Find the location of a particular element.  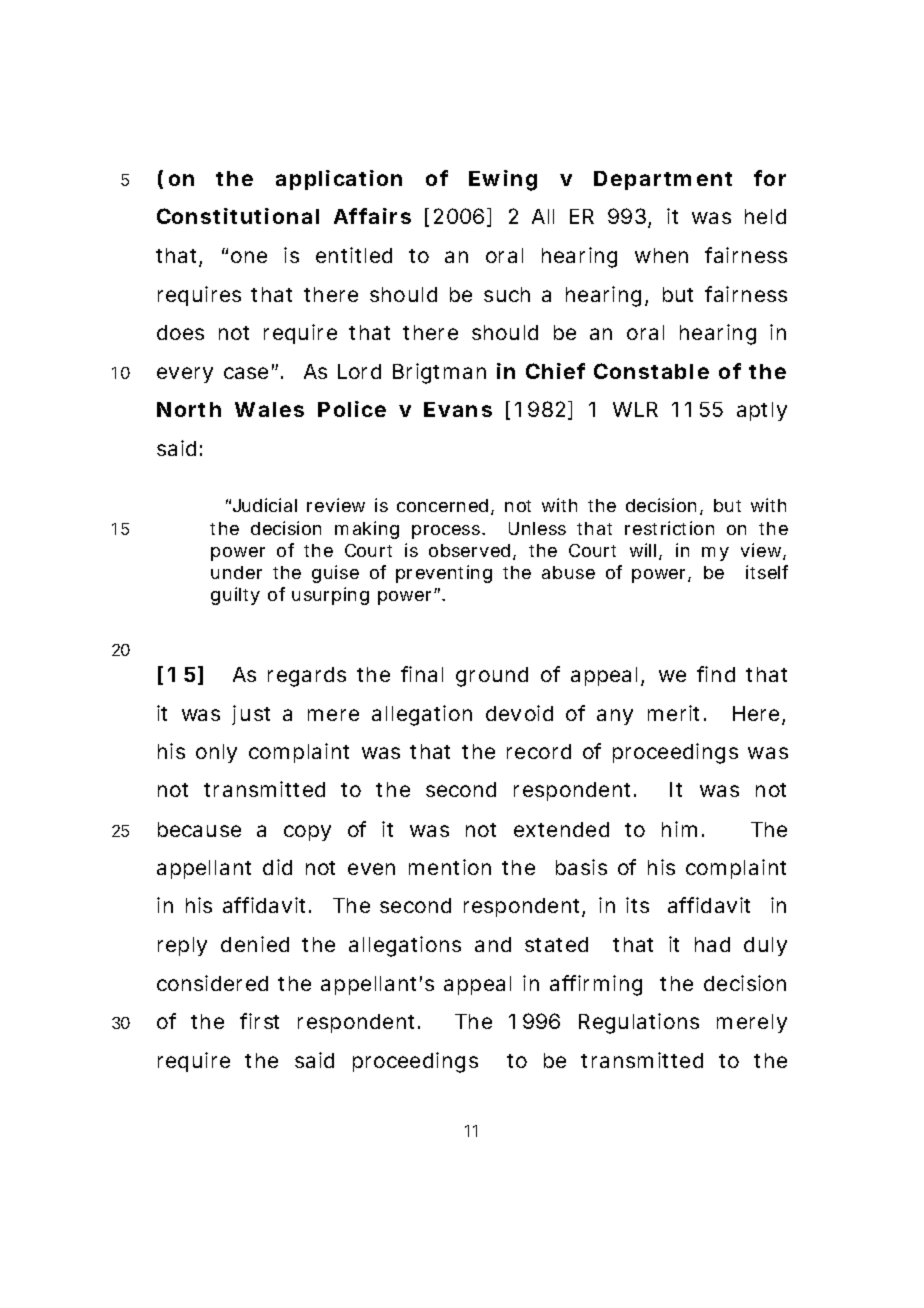

and is located at coordinates (493, 944).
